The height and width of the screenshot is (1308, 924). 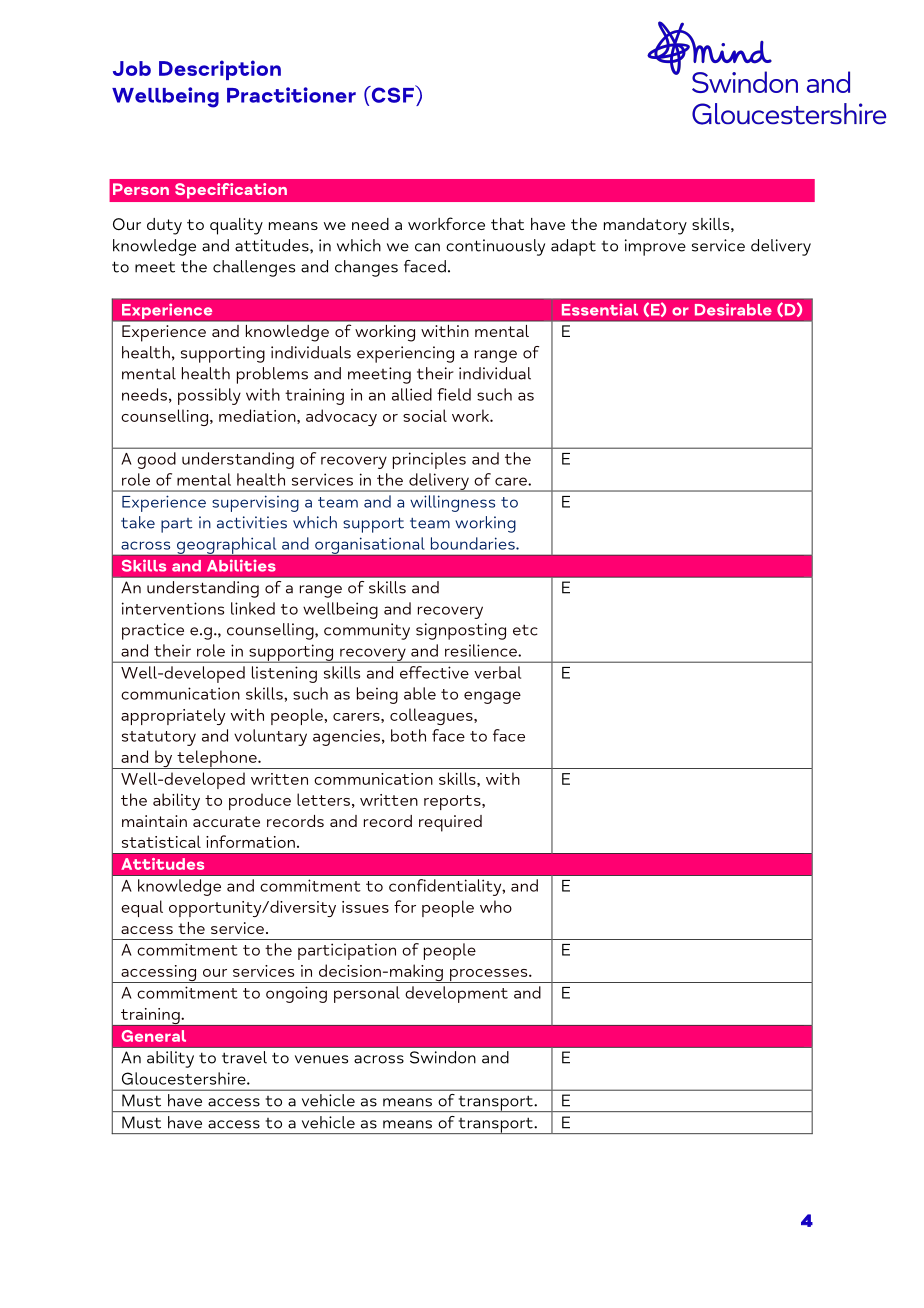 What do you see at coordinates (392, 94) in the screenshot?
I see `CSF` at bounding box center [392, 94].
